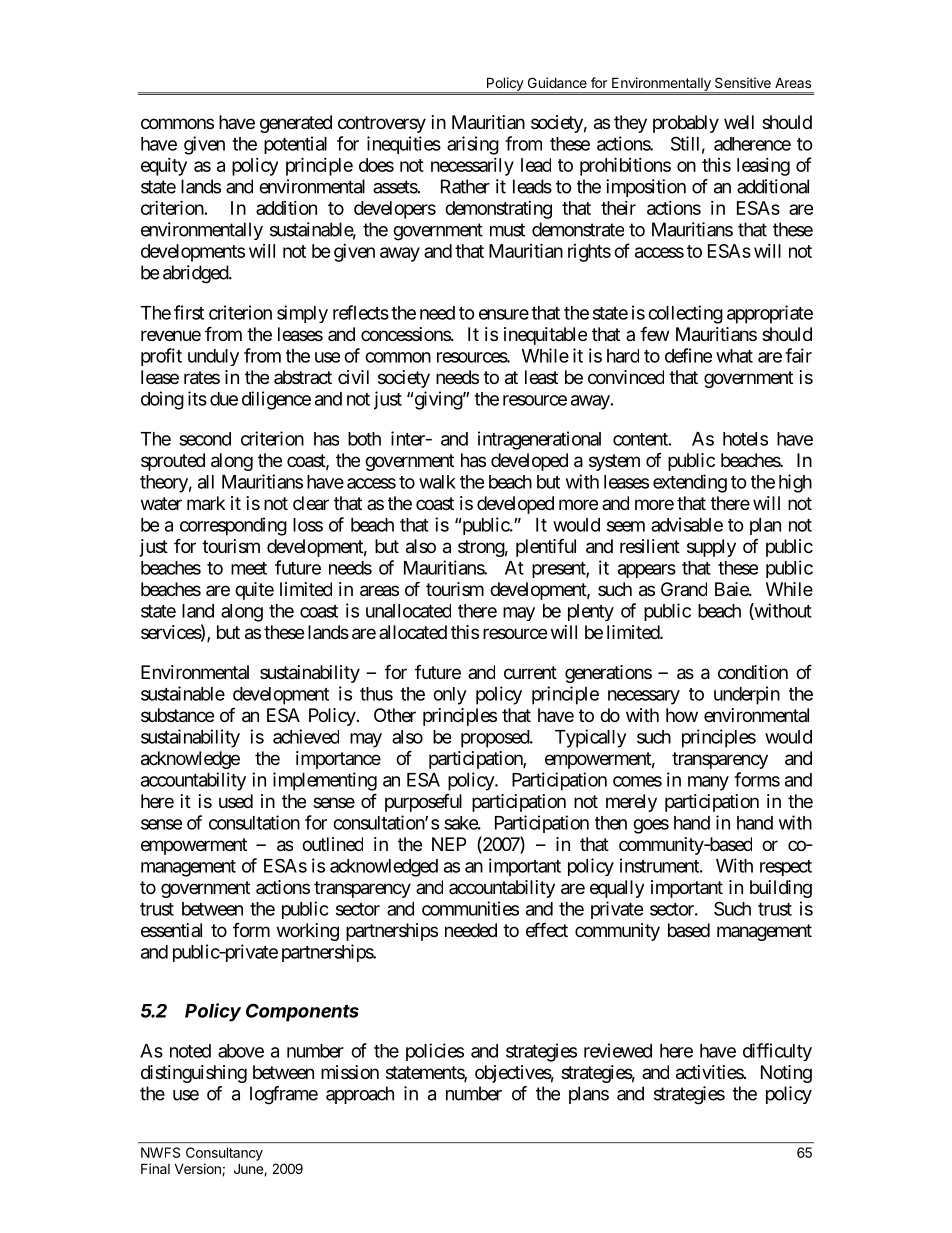  What do you see at coordinates (437, 482) in the screenshot?
I see `walk` at bounding box center [437, 482].
